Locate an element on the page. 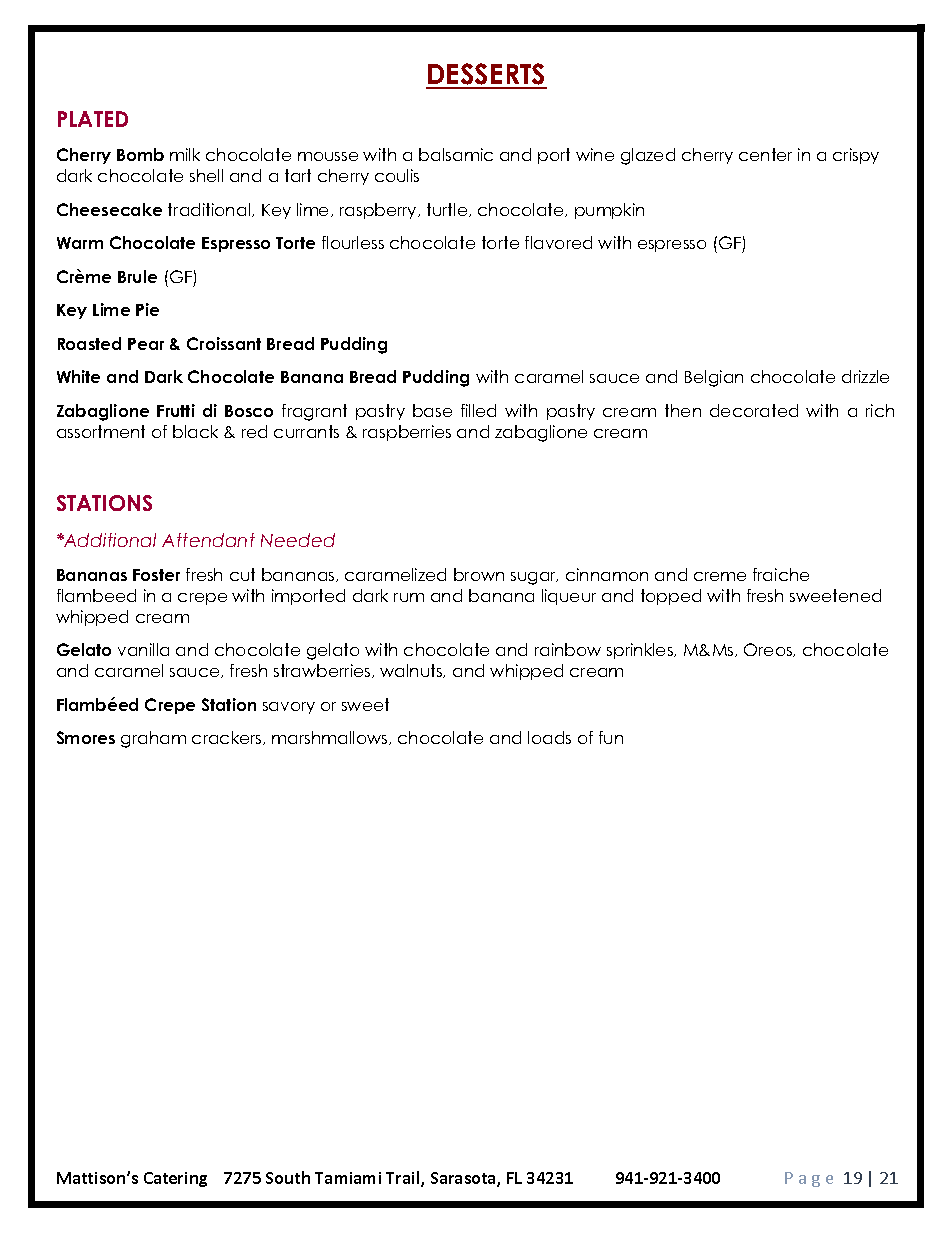  loads is located at coordinates (549, 737).
